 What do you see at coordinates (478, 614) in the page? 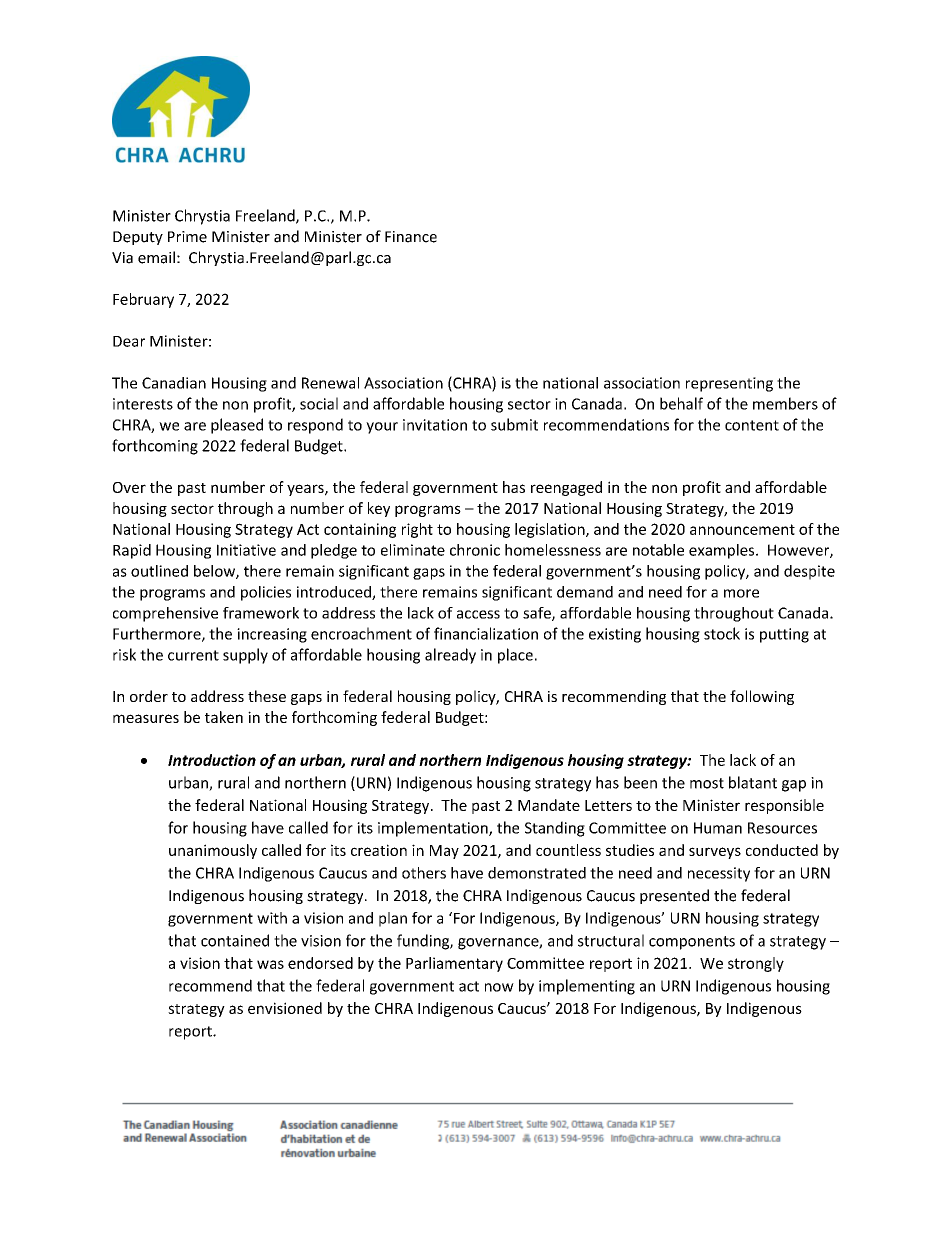
I see `access` at bounding box center [478, 614].
